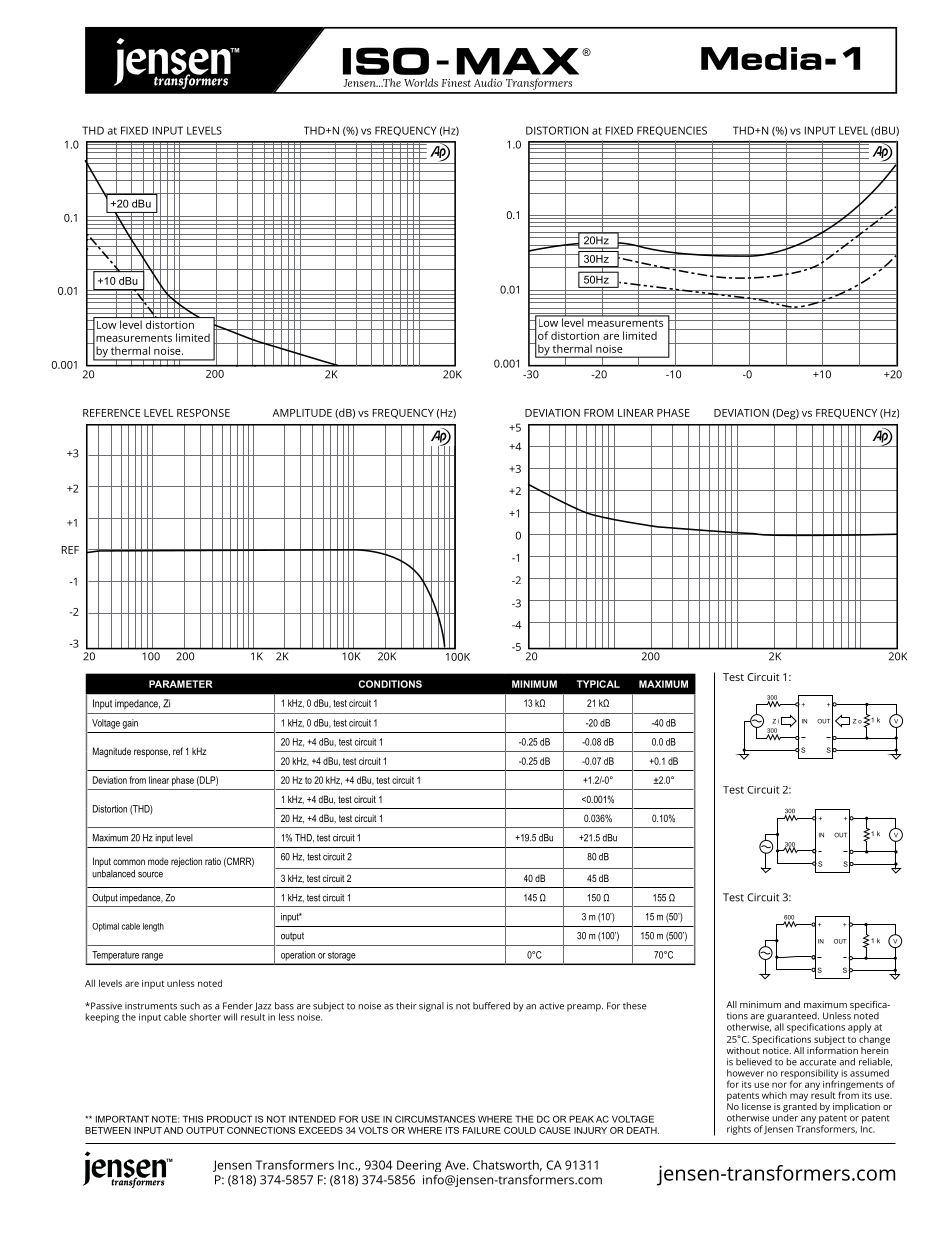  Describe the element at coordinates (598, 684) in the screenshot. I see `TYPICAL` at that location.
